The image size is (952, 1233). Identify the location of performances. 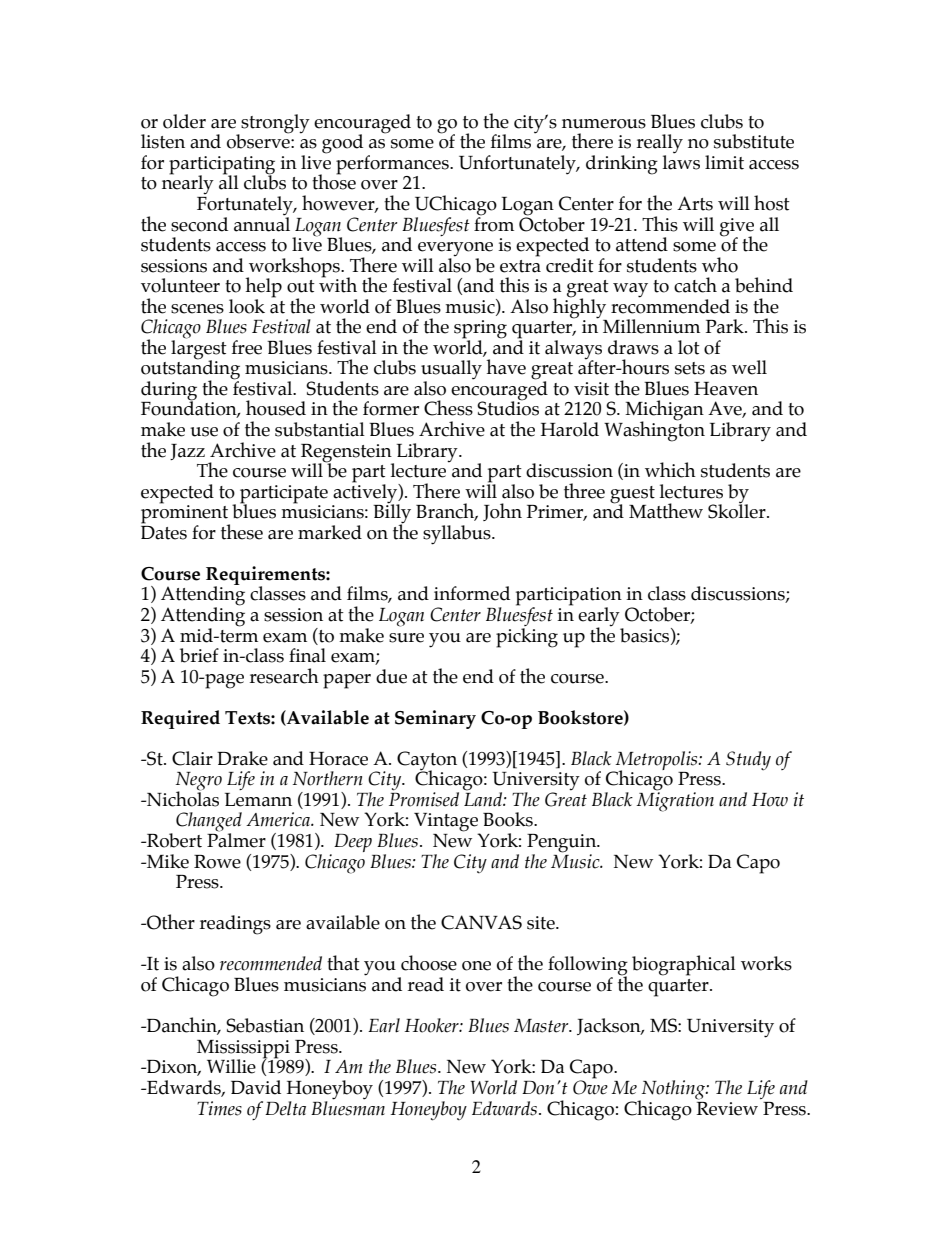
(393, 165).
